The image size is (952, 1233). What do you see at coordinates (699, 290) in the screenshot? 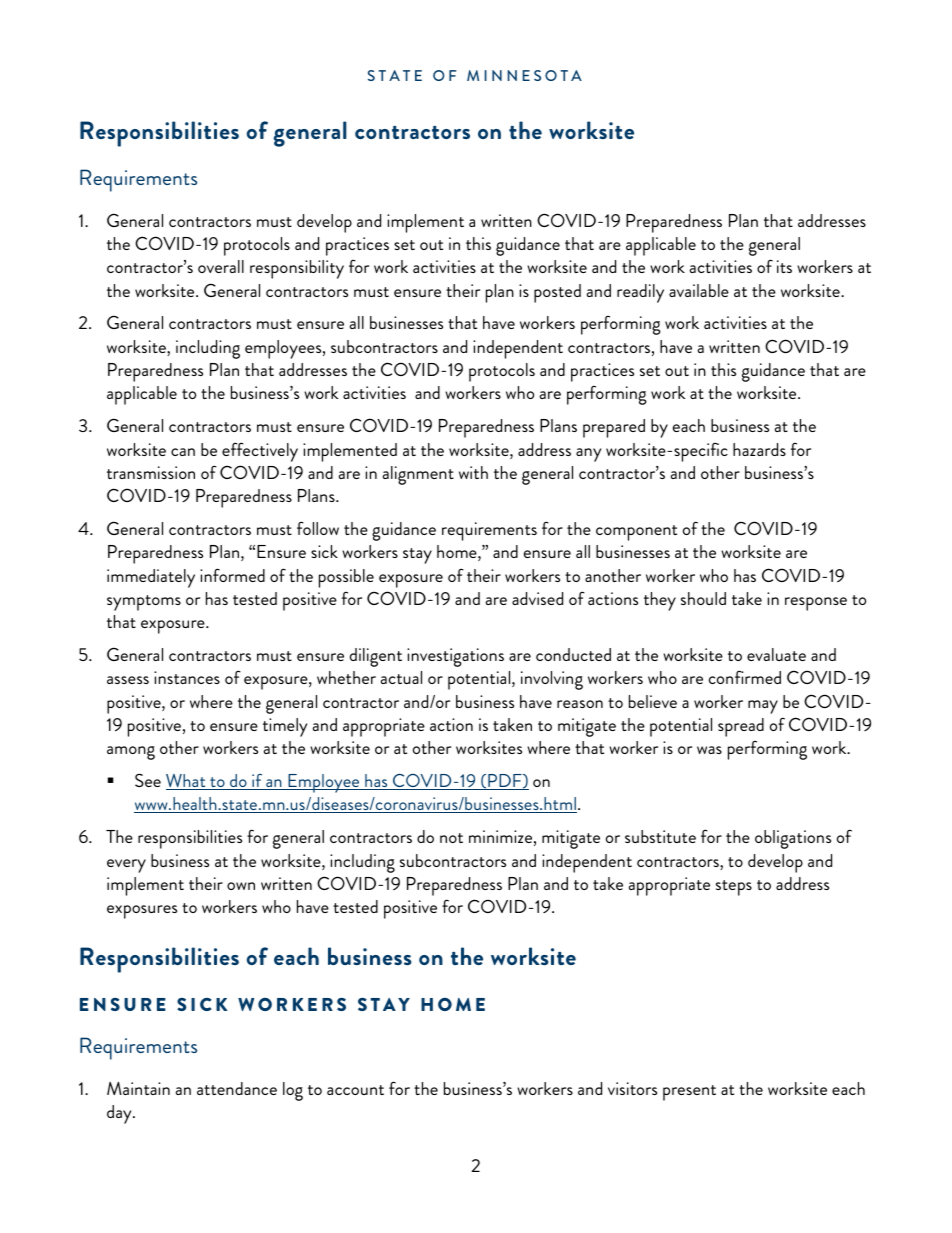
I see `available` at bounding box center [699, 290].
